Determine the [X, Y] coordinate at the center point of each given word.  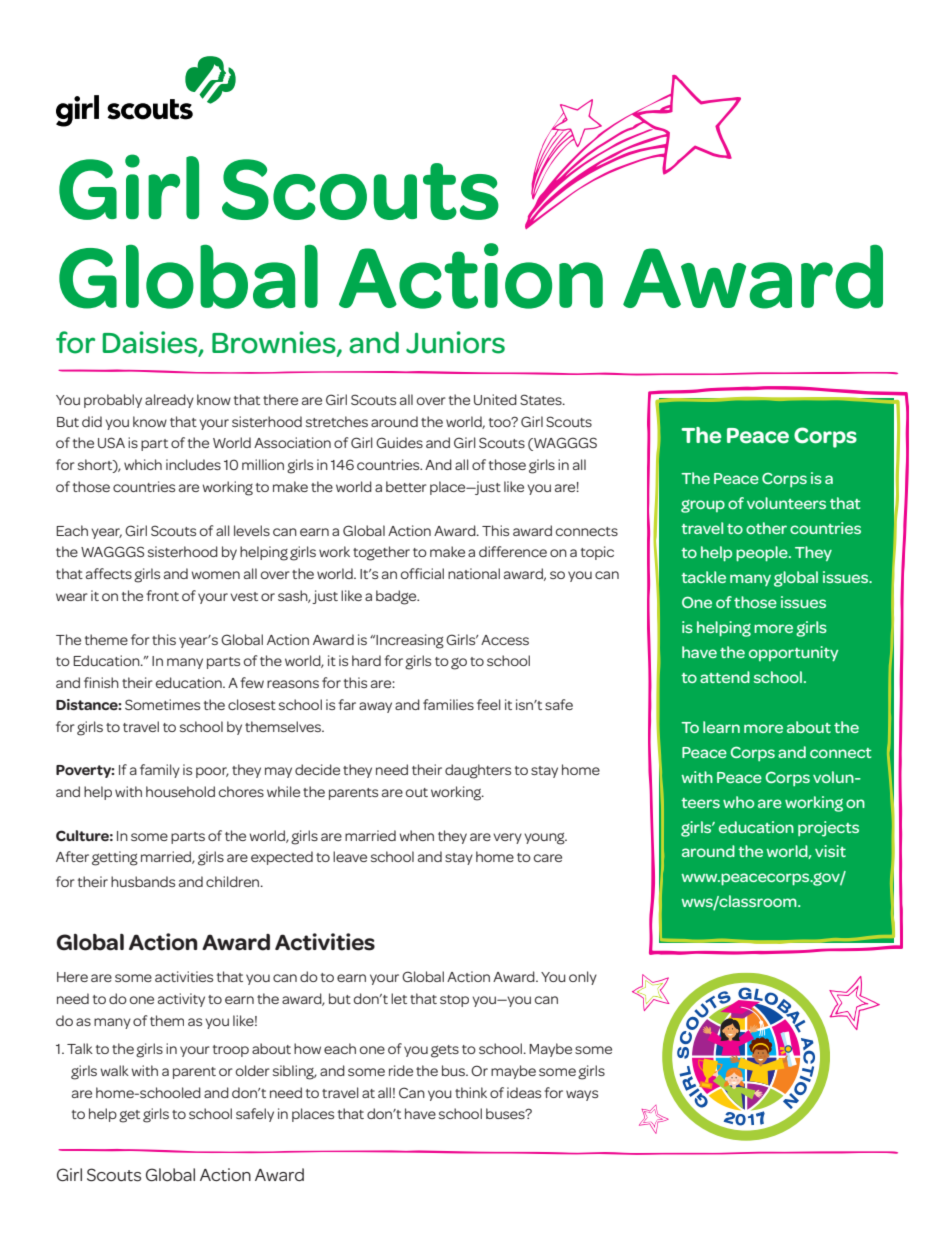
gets [445, 1051]
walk [114, 1070]
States [542, 399]
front [162, 595]
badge [397, 597]
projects [828, 829]
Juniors [455, 342]
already [169, 401]
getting [115, 858]
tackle [703, 577]
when [416, 835]
